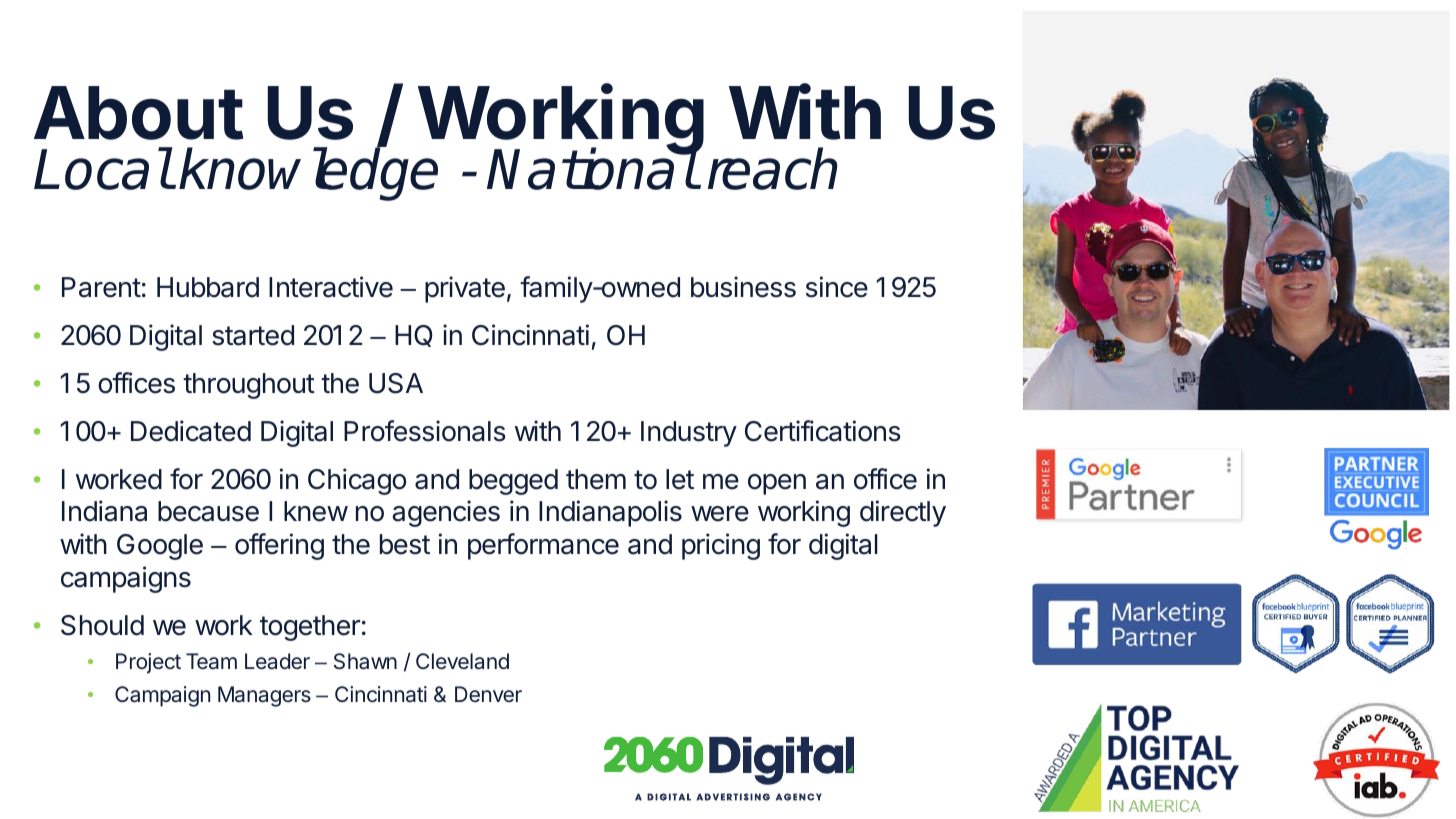 This page has height=819, width=1456. Describe the element at coordinates (543, 546) in the page. I see `performance` at that location.
